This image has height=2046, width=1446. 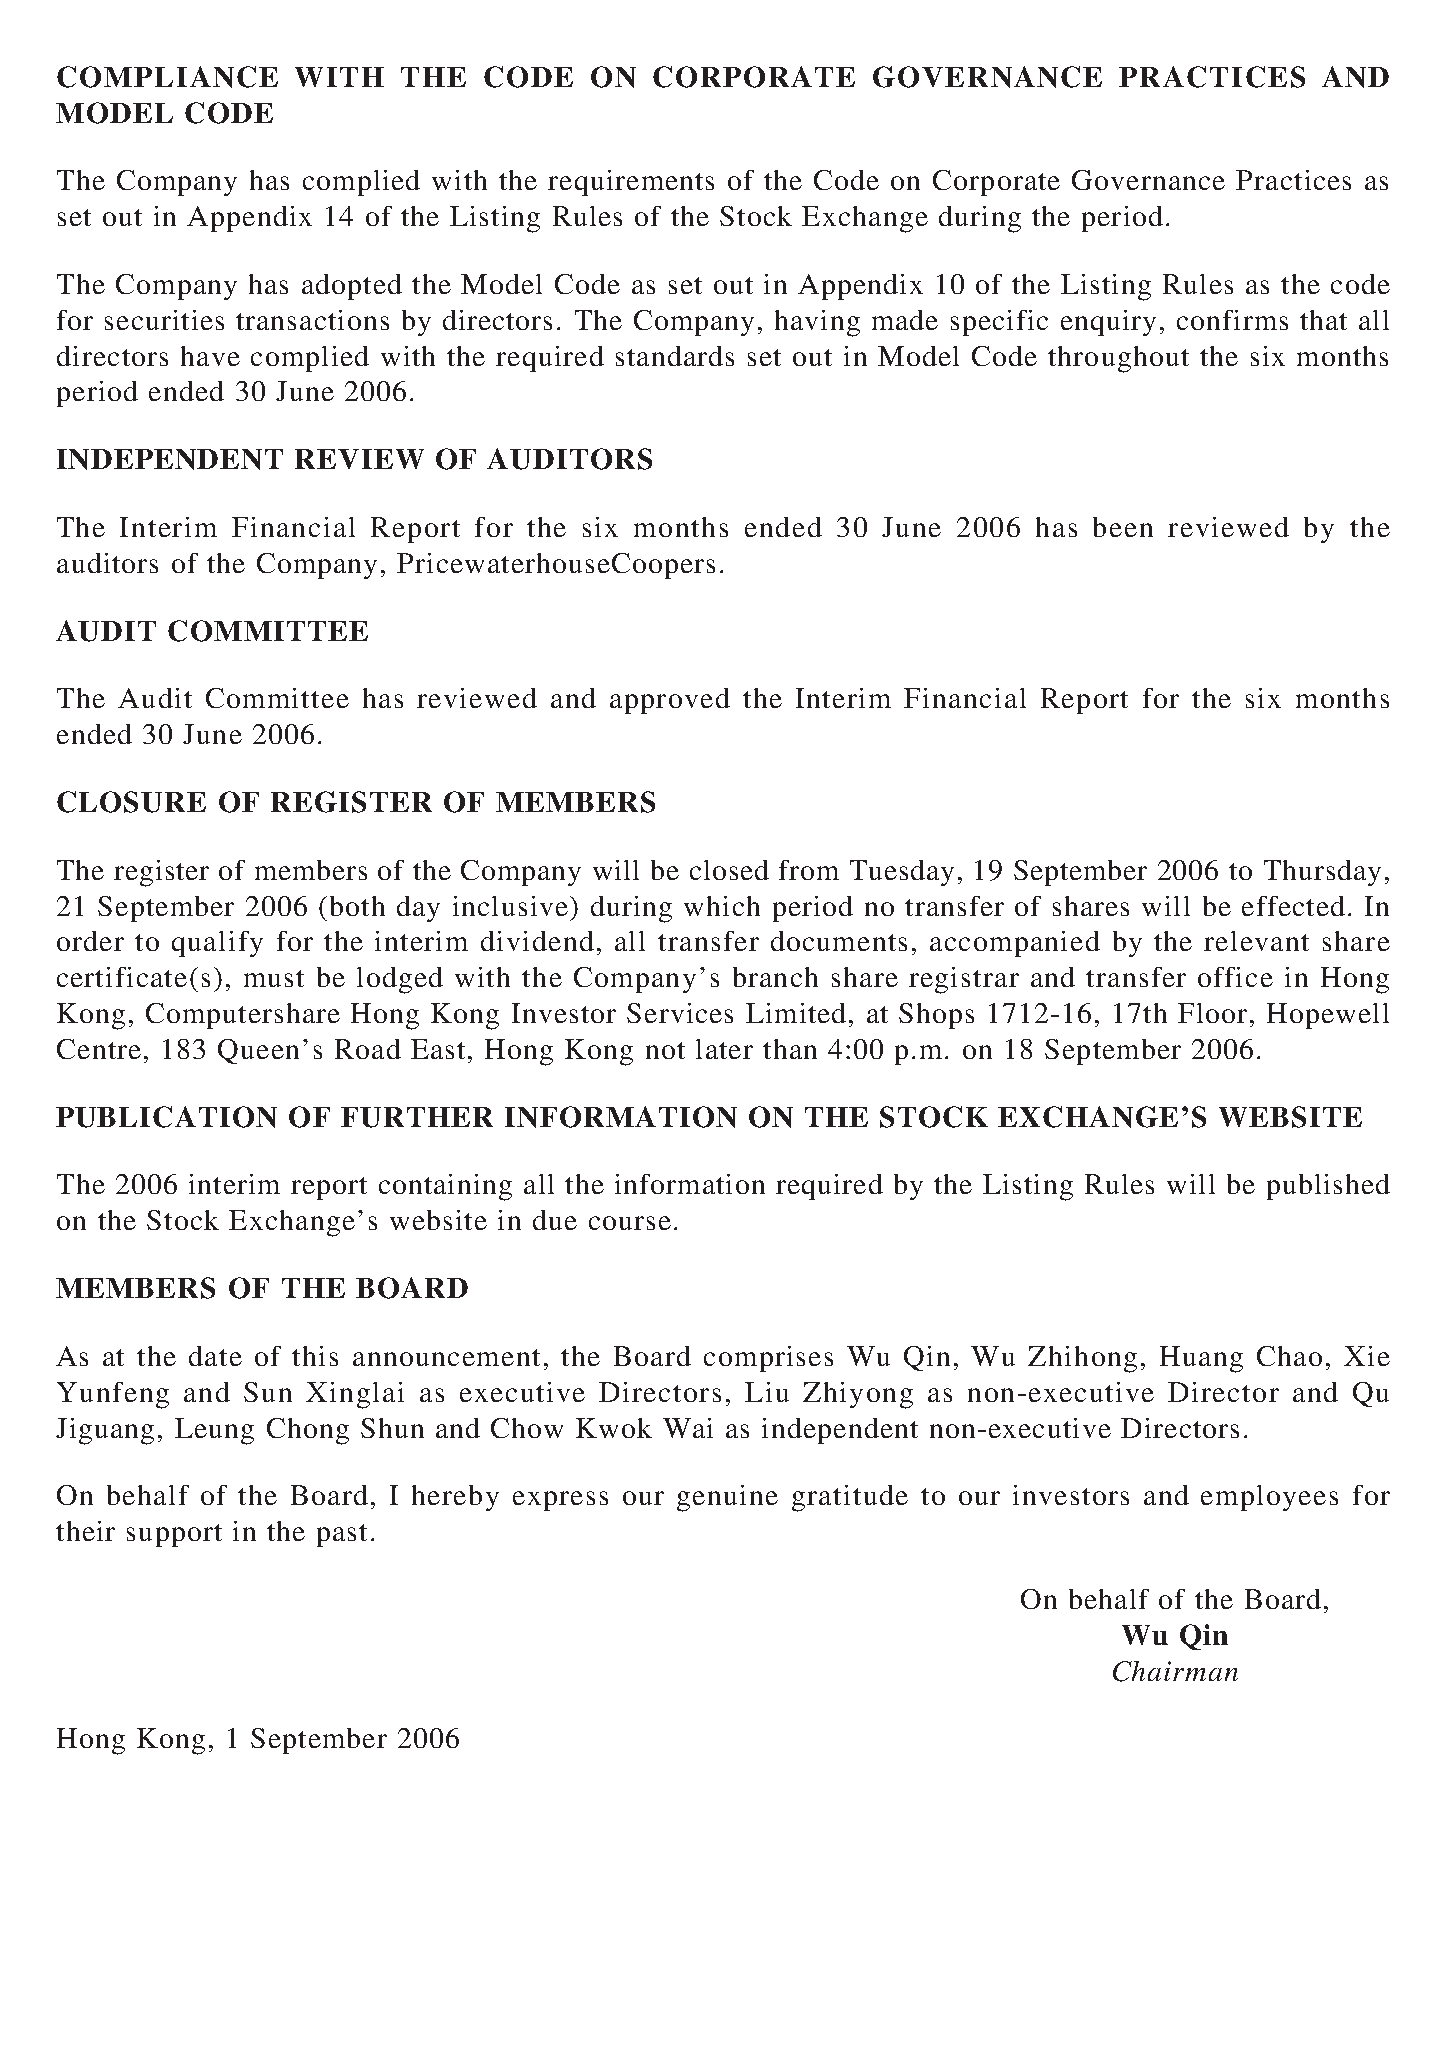 I want to click on published, so click(x=1328, y=1187).
